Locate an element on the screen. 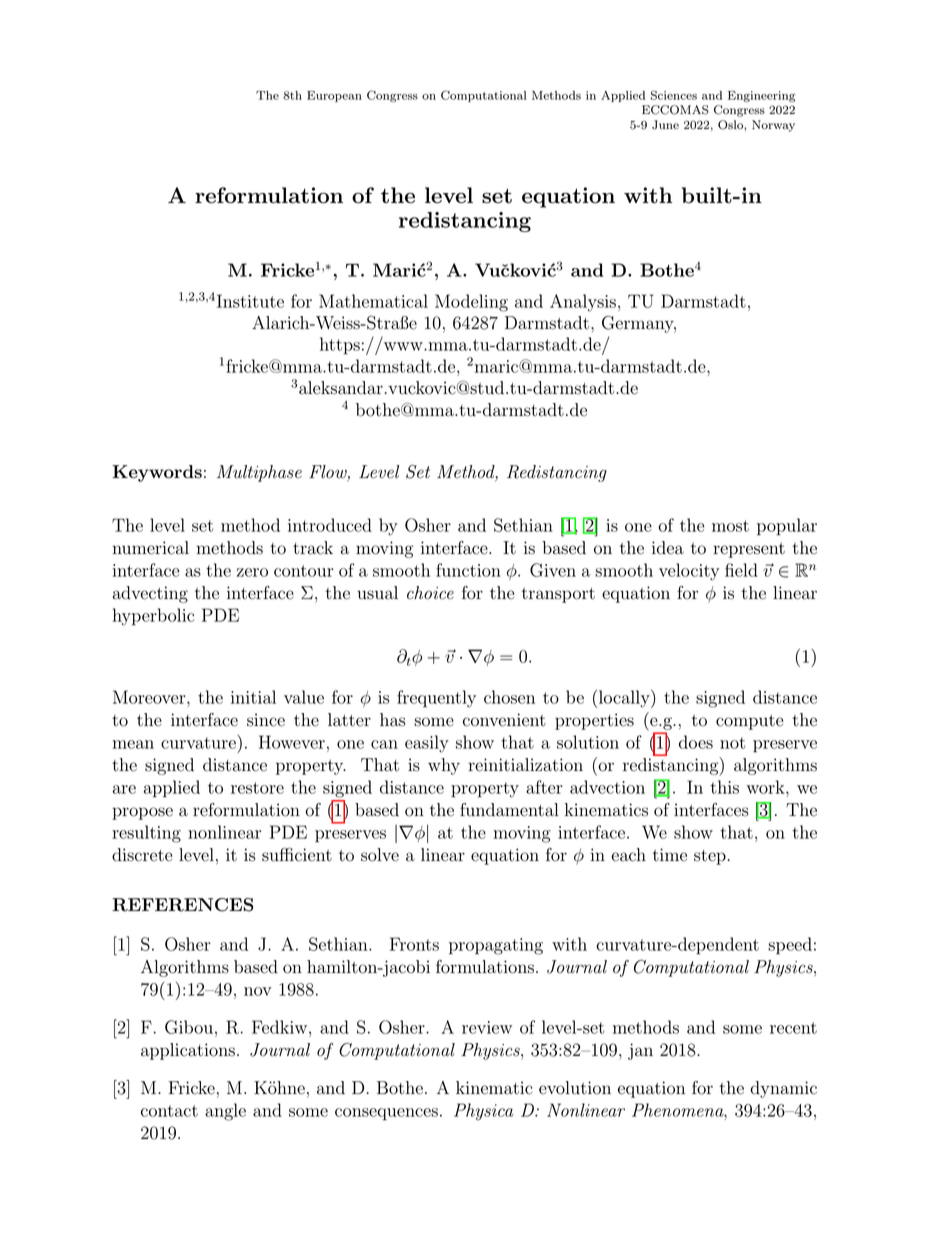  review is located at coordinates (487, 1027).
